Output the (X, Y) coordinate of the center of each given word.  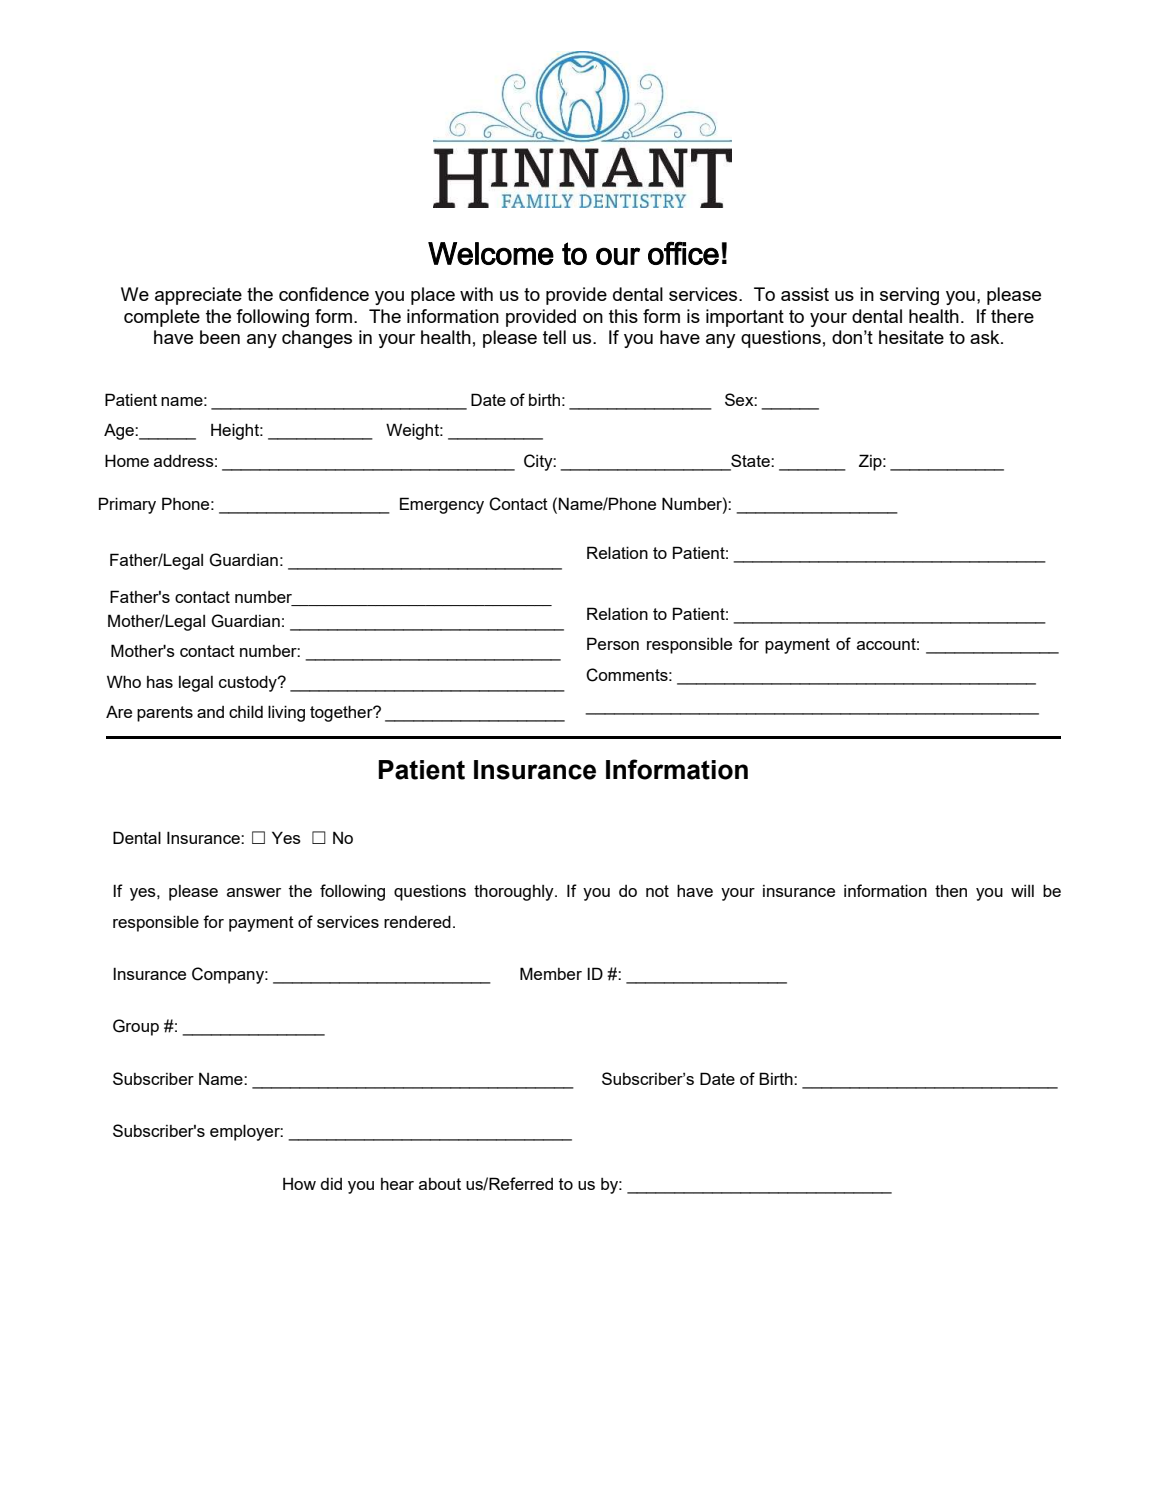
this (623, 316)
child (246, 711)
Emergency (442, 505)
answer (254, 892)
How (299, 1184)
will (1022, 891)
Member (551, 973)
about (440, 1184)
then (951, 891)
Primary (127, 505)
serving (909, 296)
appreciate (198, 296)
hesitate (911, 337)
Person (613, 643)
